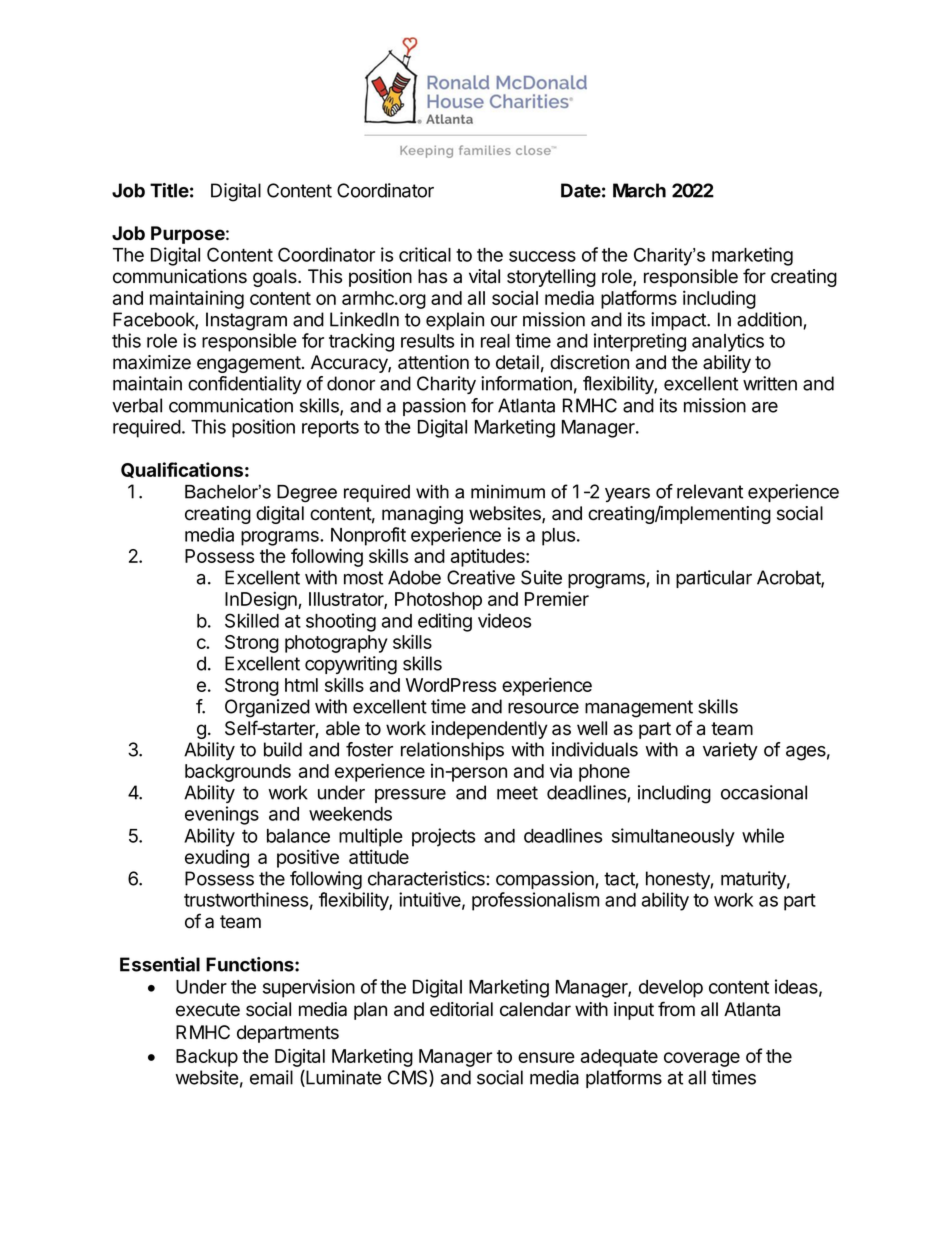  I want to click on variety, so click(730, 751).
